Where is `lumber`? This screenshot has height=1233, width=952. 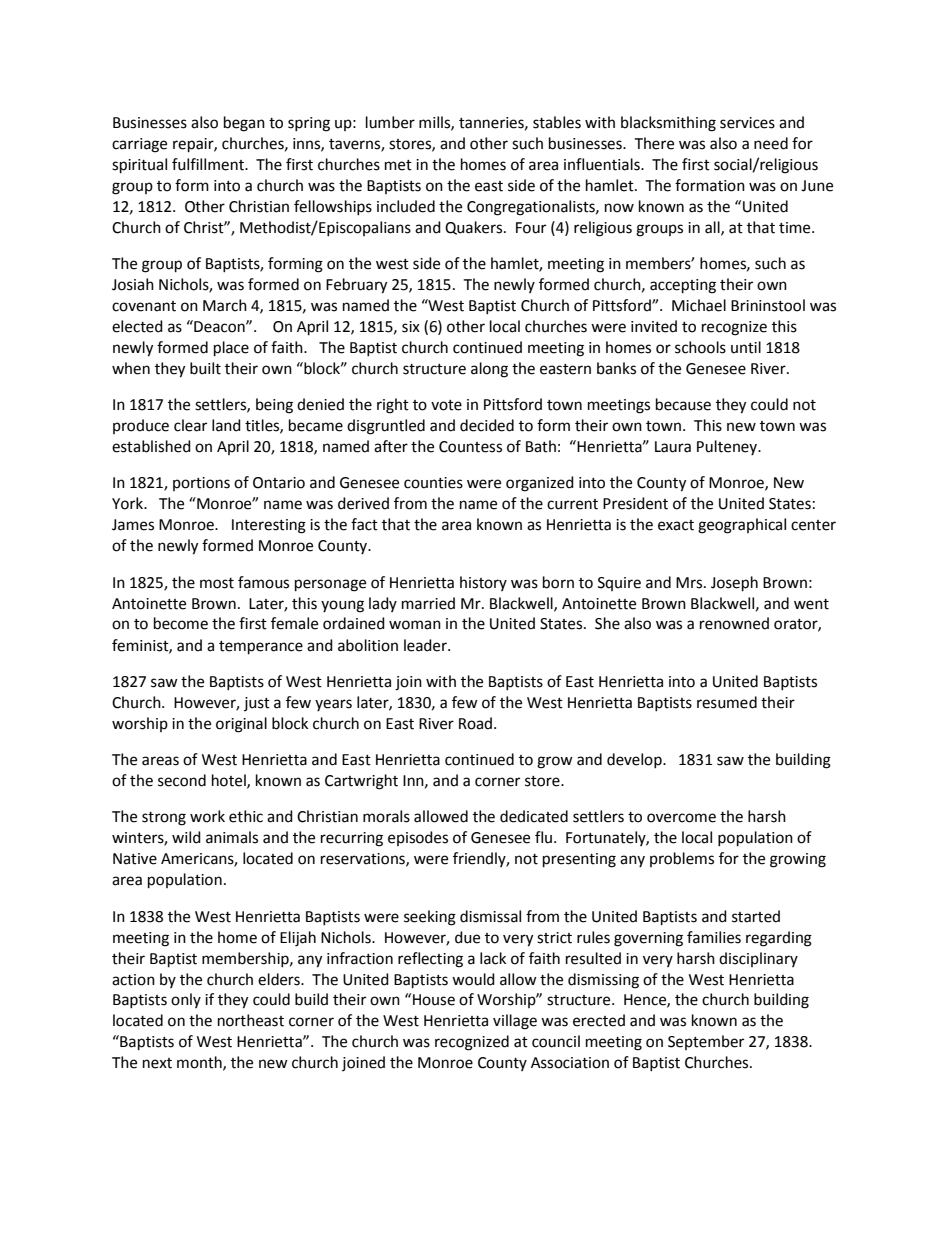 lumber is located at coordinates (390, 122).
